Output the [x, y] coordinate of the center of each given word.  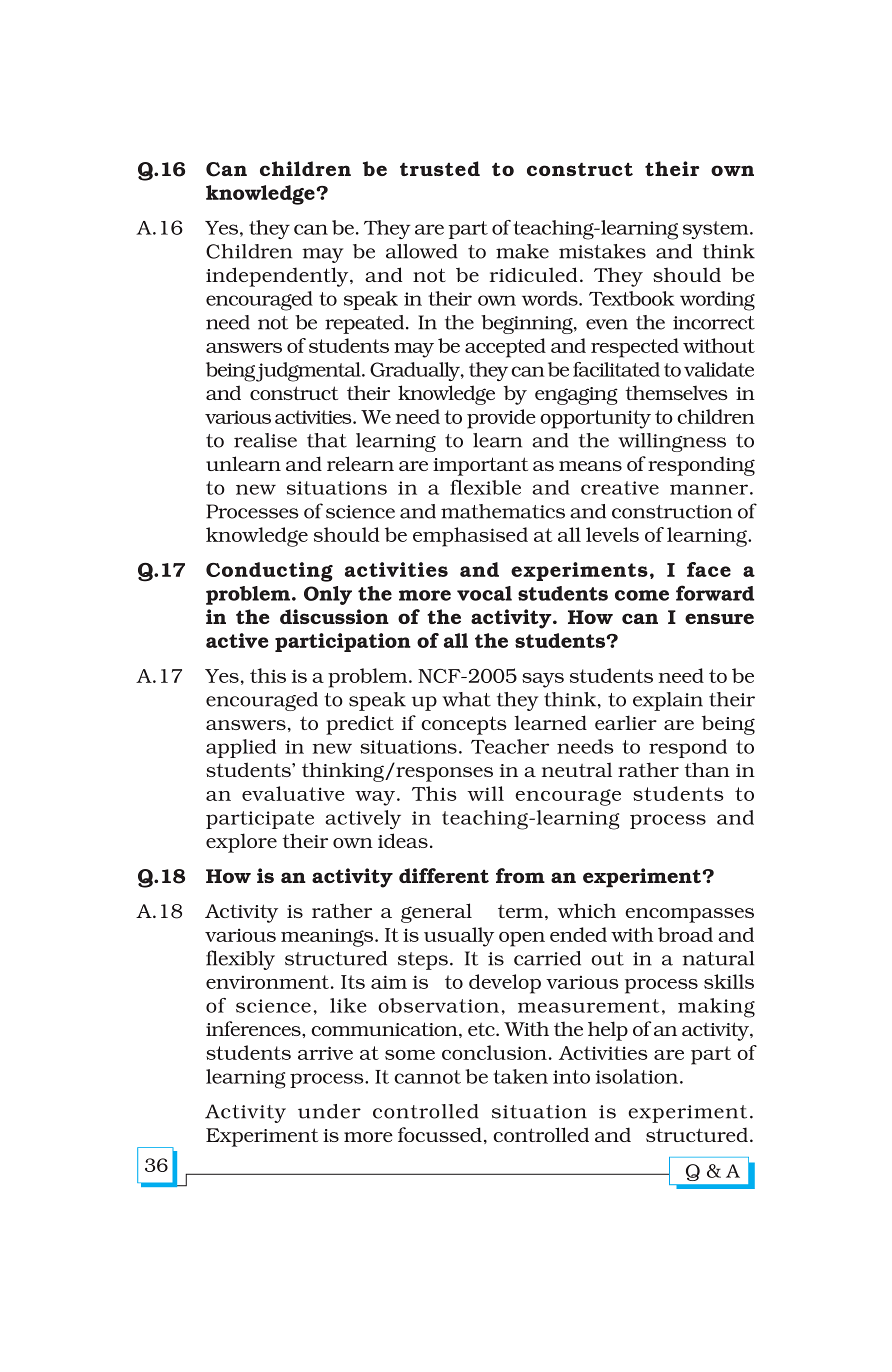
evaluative [293, 793]
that [327, 440]
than [707, 769]
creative [620, 488]
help [608, 1031]
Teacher [510, 746]
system [717, 230]
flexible [485, 487]
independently [278, 277]
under [329, 1111]
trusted [440, 168]
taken [520, 1076]
